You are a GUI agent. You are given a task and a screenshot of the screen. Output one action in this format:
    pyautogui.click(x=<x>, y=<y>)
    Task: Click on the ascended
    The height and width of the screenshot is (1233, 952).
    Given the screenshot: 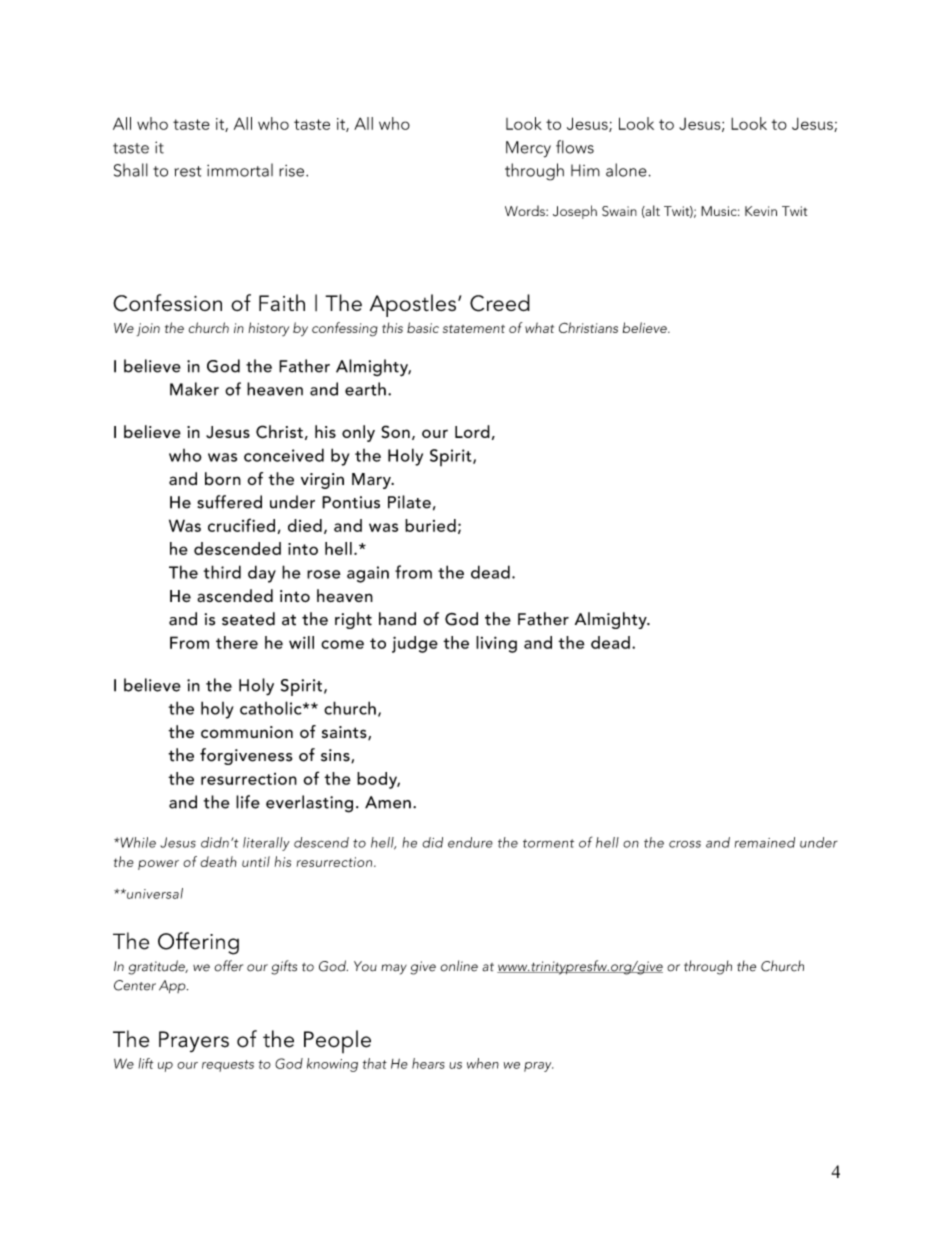 What is the action you would take?
    pyautogui.click(x=235, y=595)
